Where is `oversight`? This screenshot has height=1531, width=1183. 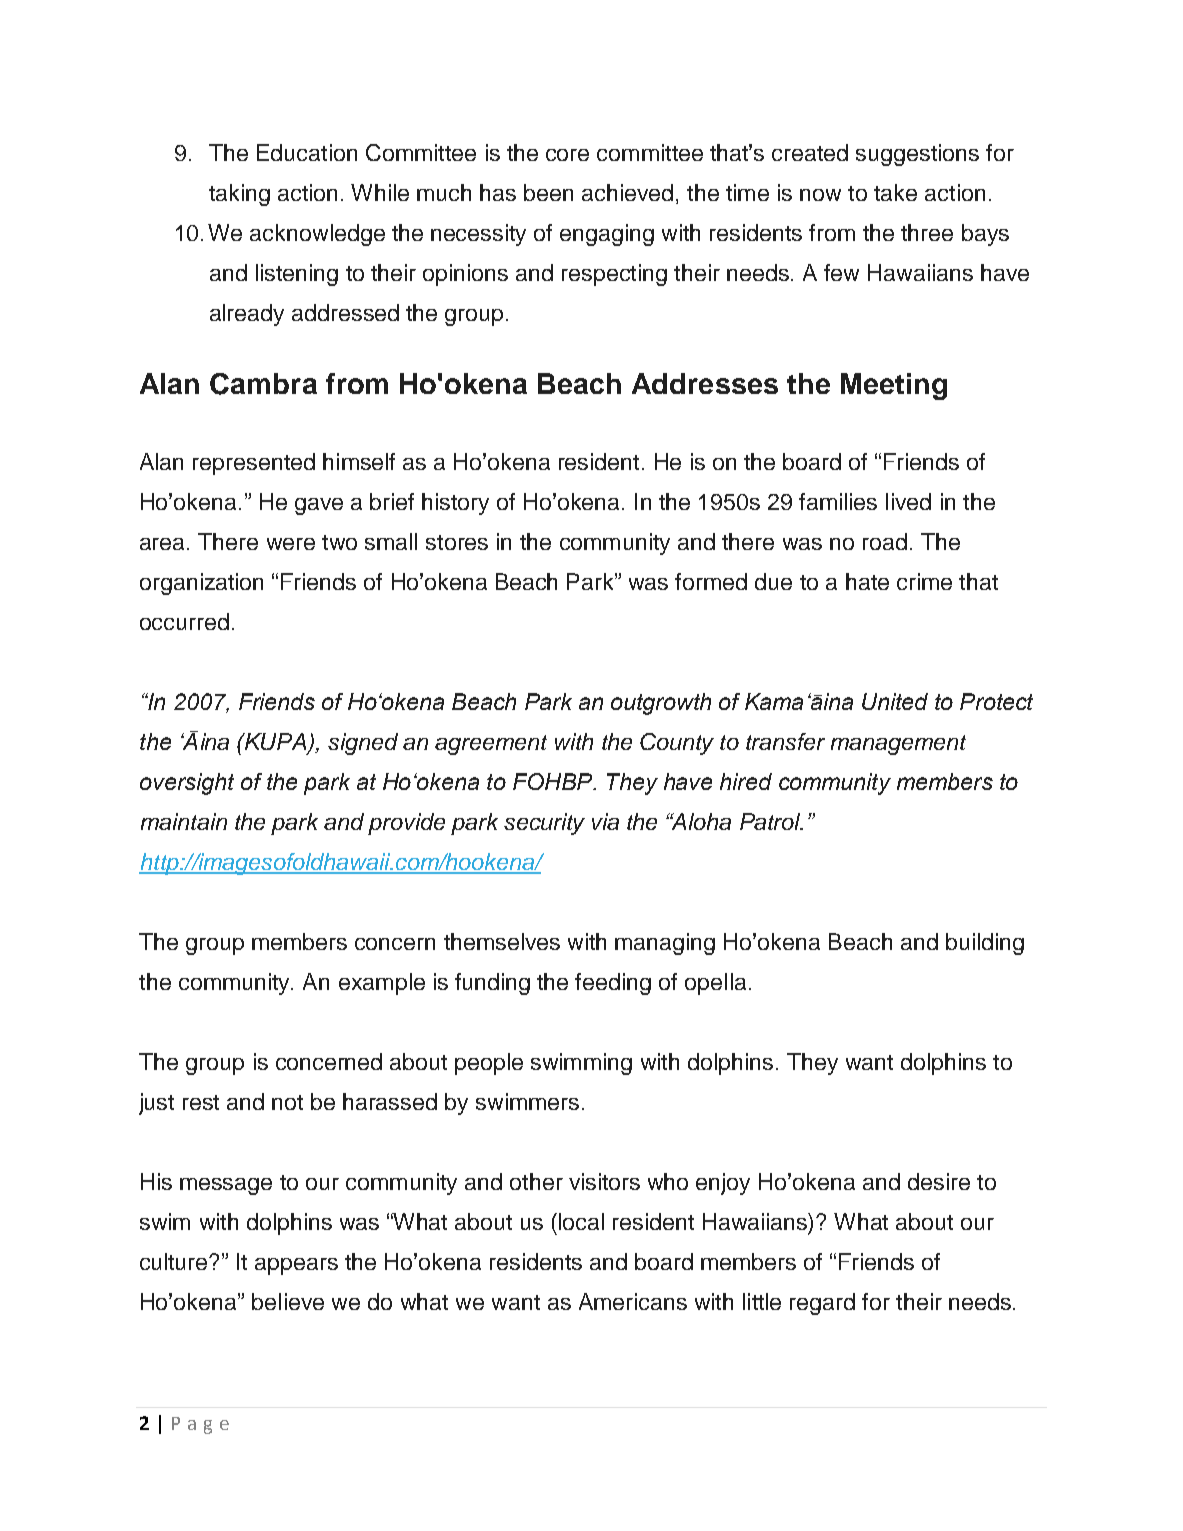 oversight is located at coordinates (187, 784).
